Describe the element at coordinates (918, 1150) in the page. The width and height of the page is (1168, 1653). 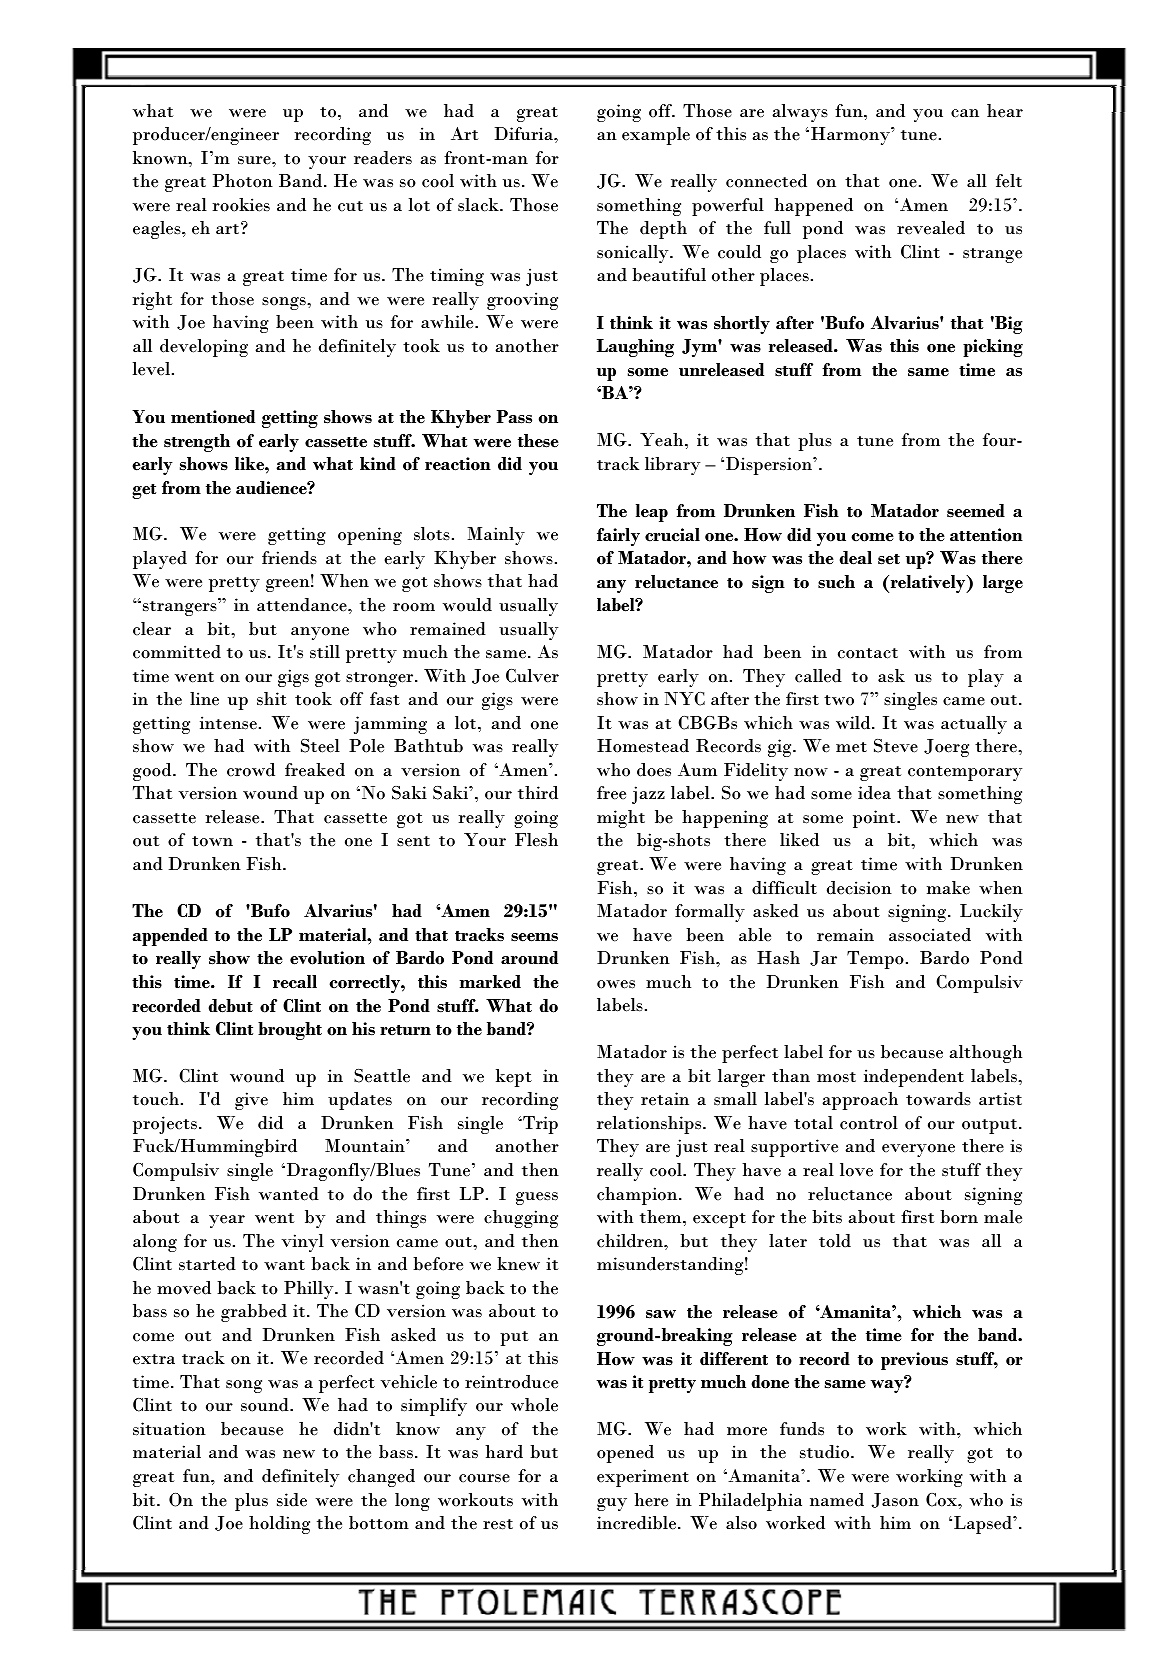
I see `everyone` at that location.
